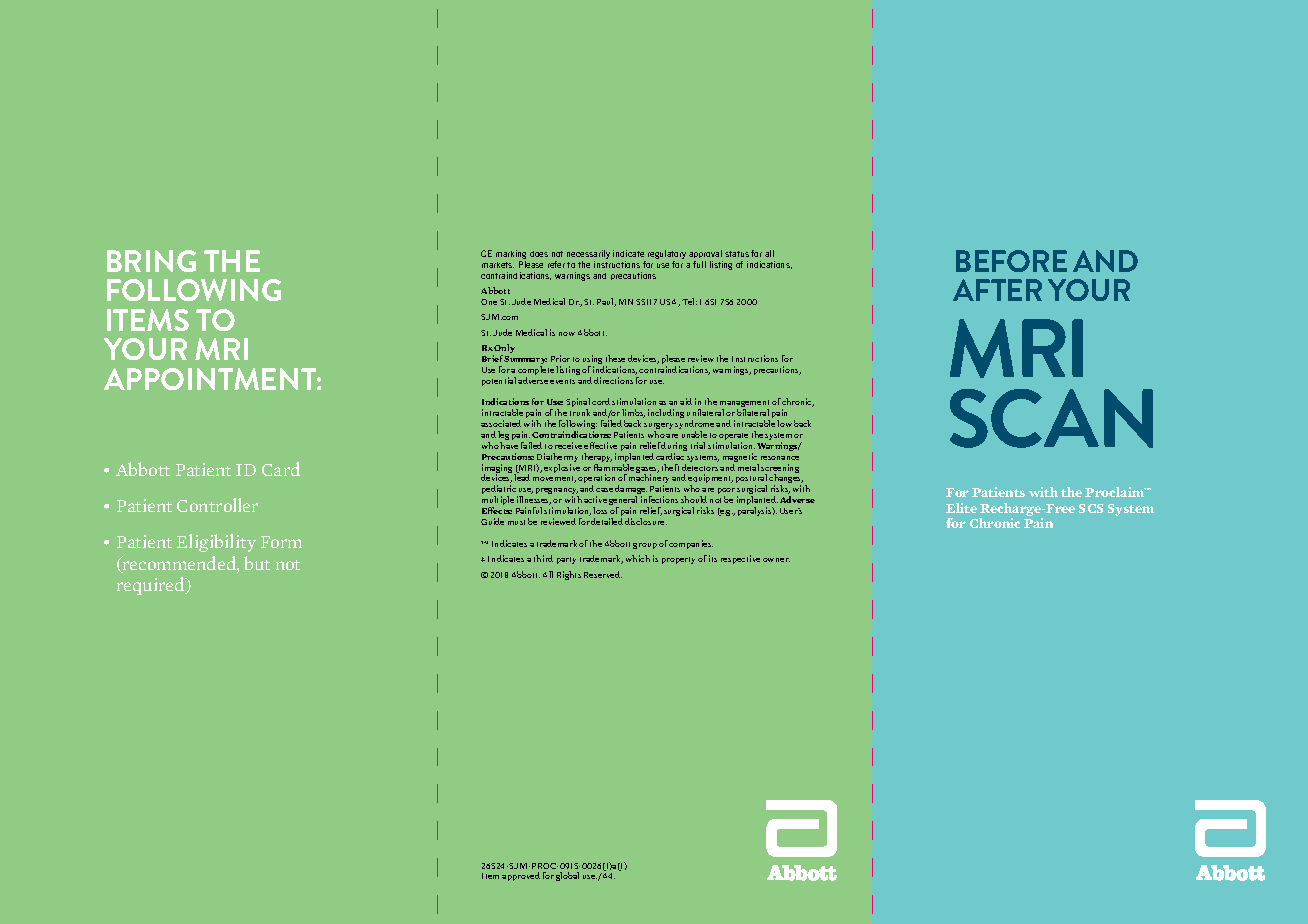 The height and width of the image is (924, 1308). I want to click on but, so click(257, 563).
